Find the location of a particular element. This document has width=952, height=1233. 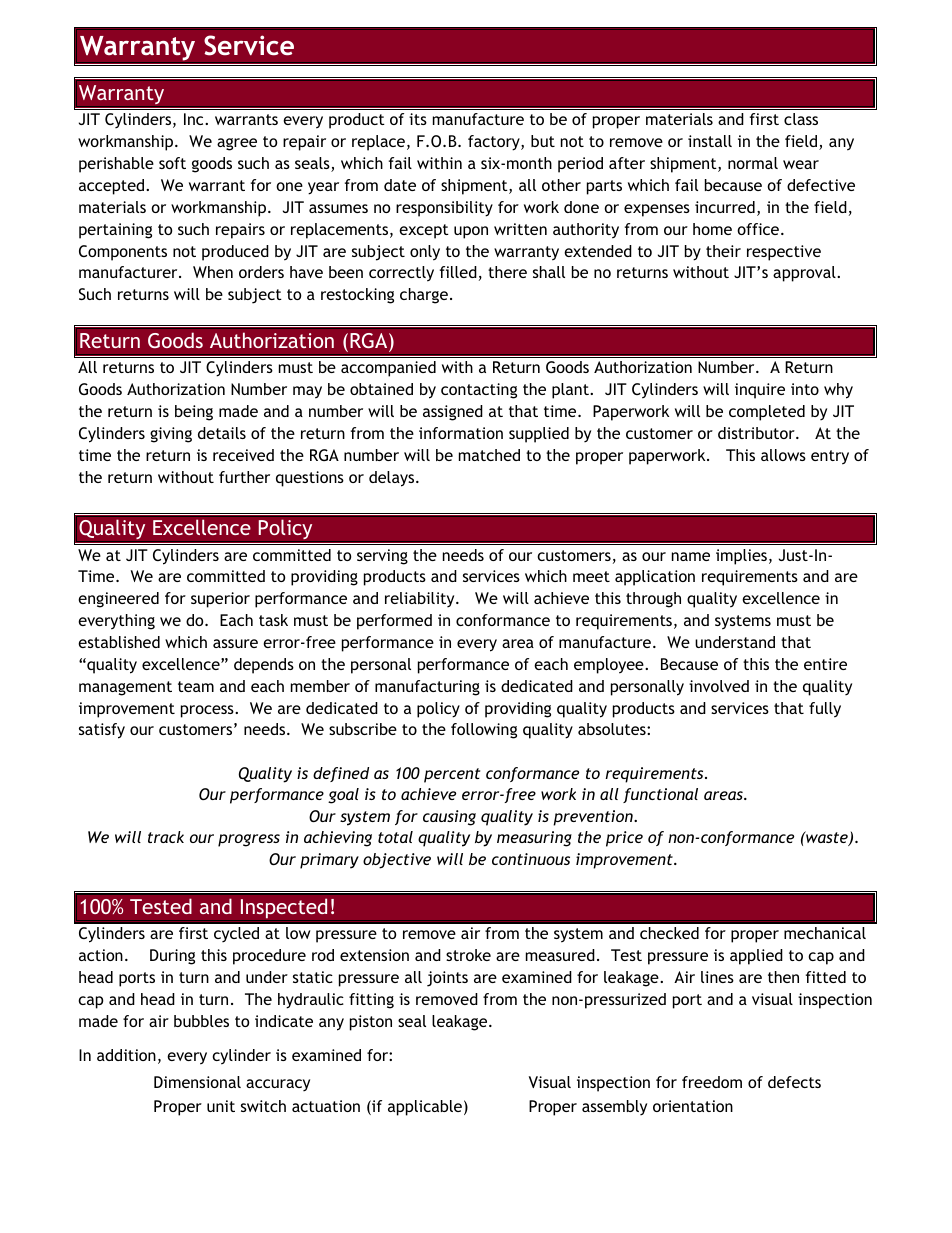

functional is located at coordinates (660, 795).
